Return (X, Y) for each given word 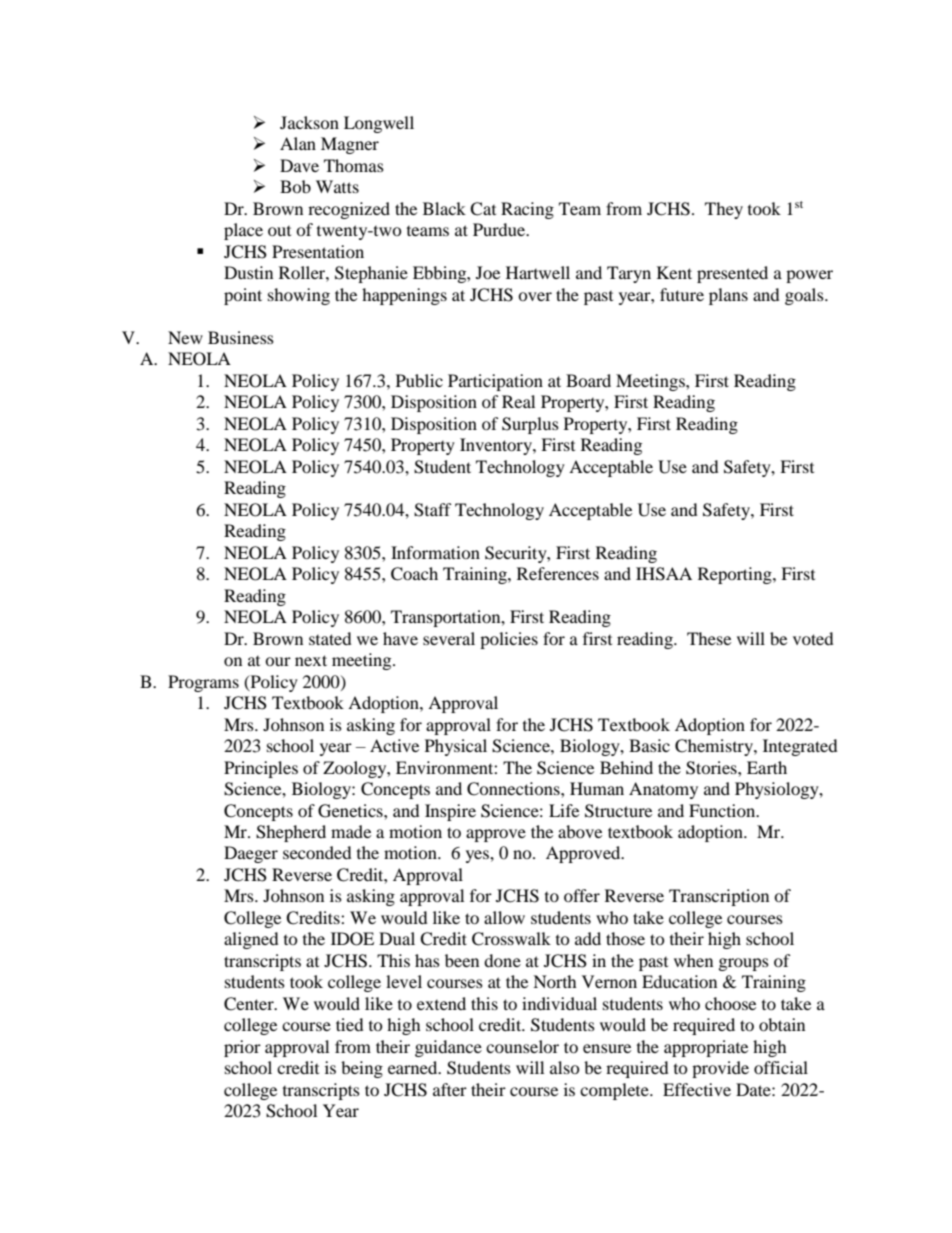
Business (241, 337)
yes (478, 856)
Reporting (736, 575)
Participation (495, 382)
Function (723, 810)
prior (242, 1048)
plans (728, 296)
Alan (298, 143)
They (724, 210)
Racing (527, 210)
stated (330, 638)
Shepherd (291, 833)
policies (509, 640)
